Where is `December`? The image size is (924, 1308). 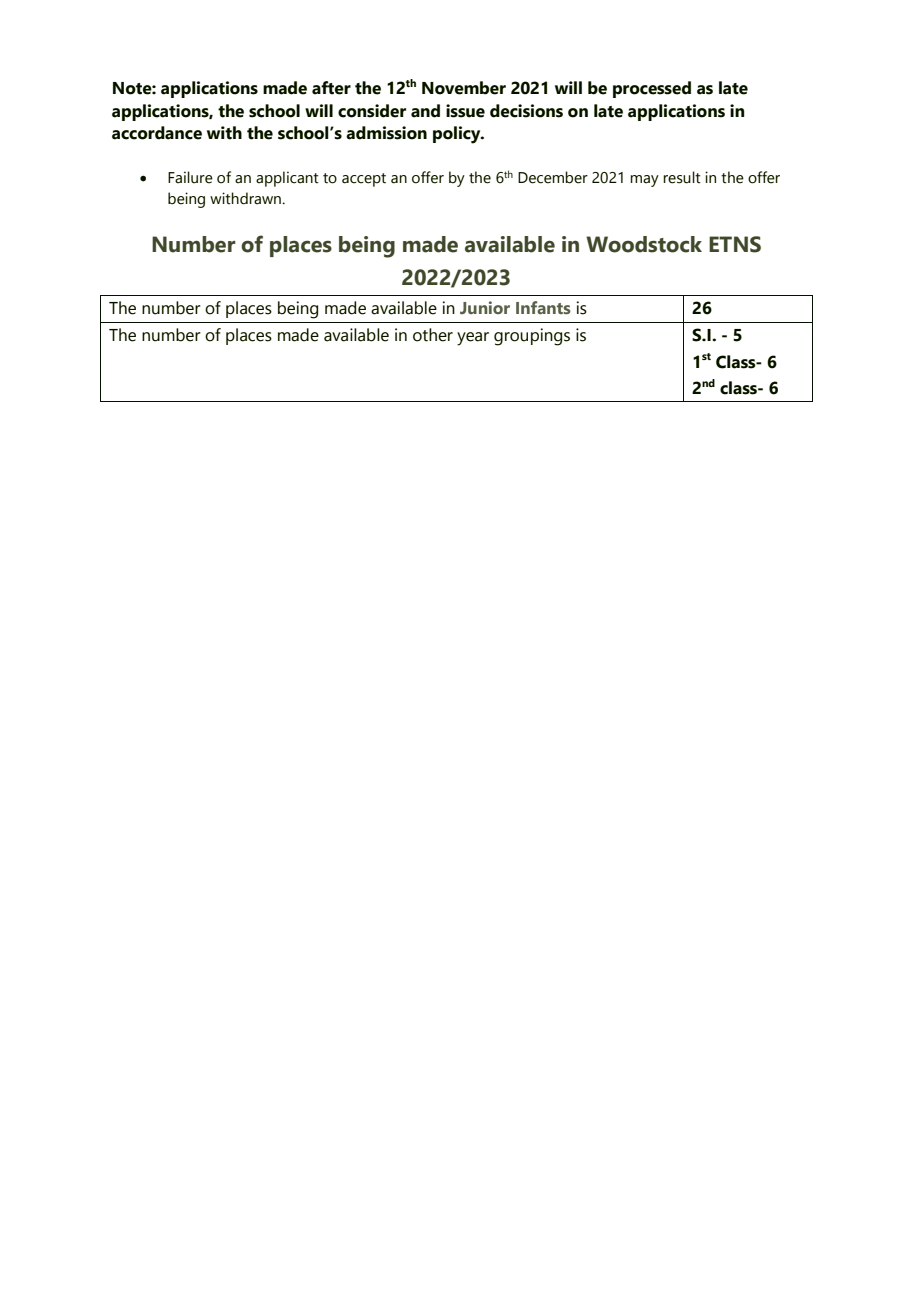 December is located at coordinates (553, 177).
